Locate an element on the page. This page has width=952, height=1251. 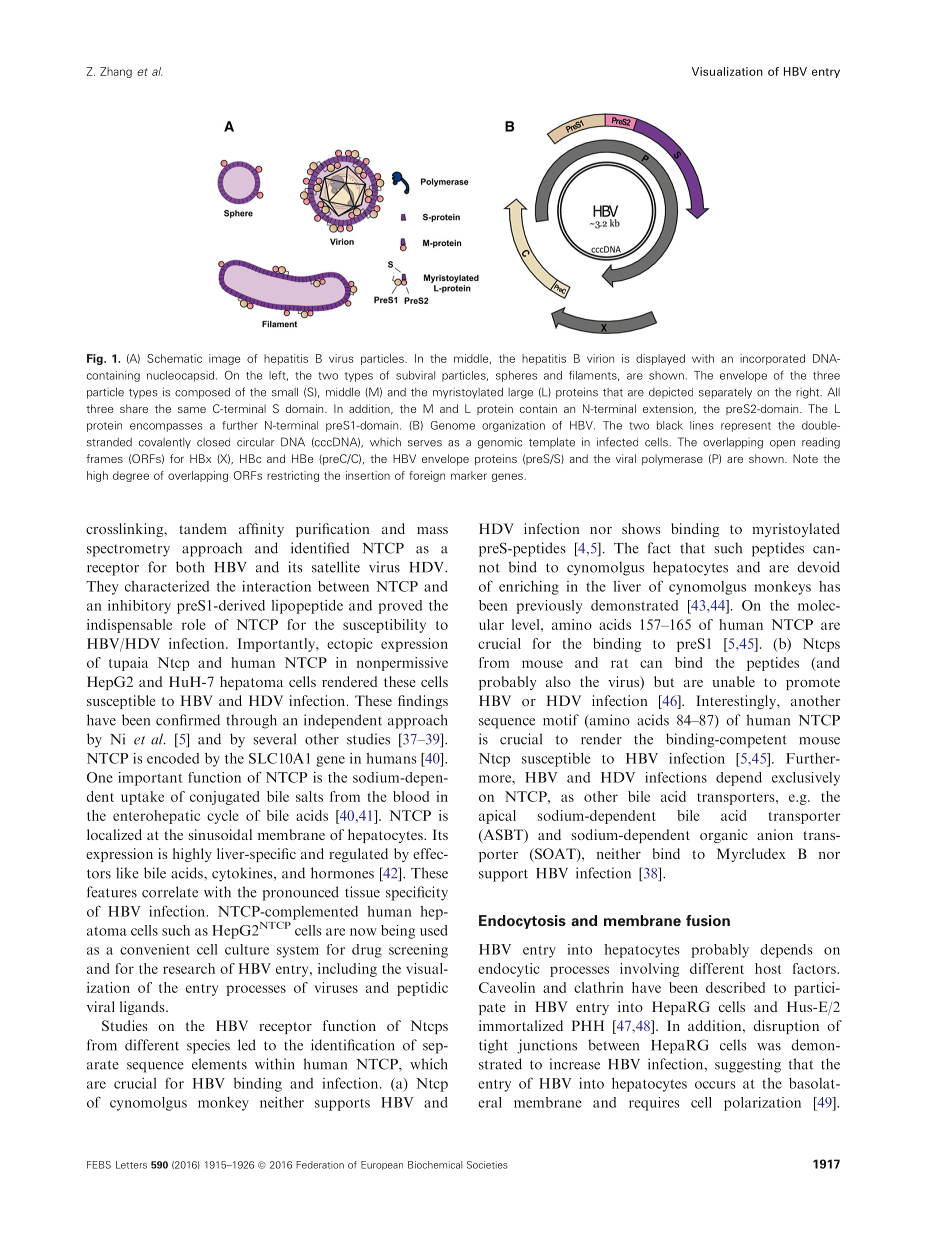
proved is located at coordinates (400, 607).
